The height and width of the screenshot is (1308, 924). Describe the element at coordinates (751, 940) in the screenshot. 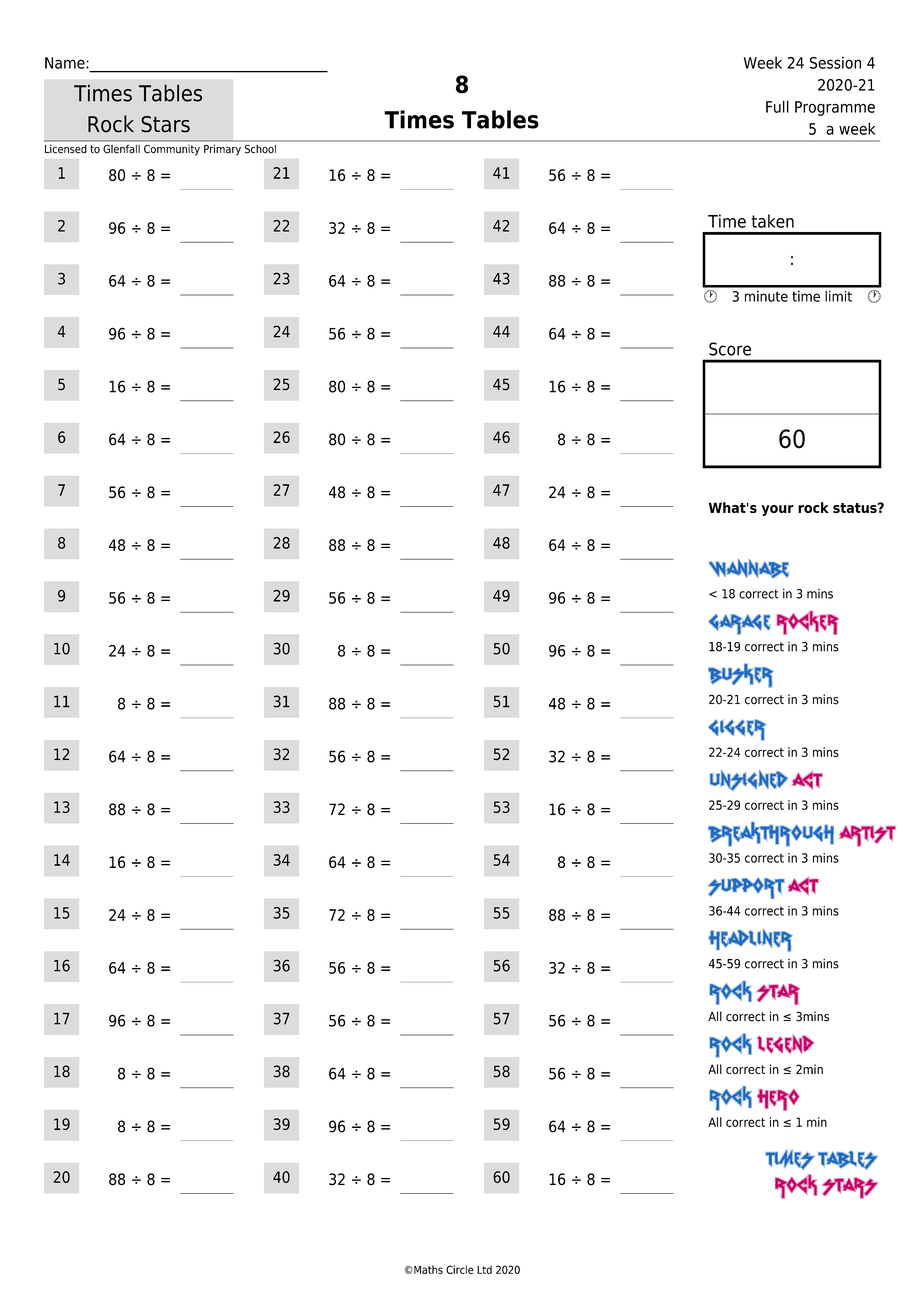

I see `Headliner` at that location.
